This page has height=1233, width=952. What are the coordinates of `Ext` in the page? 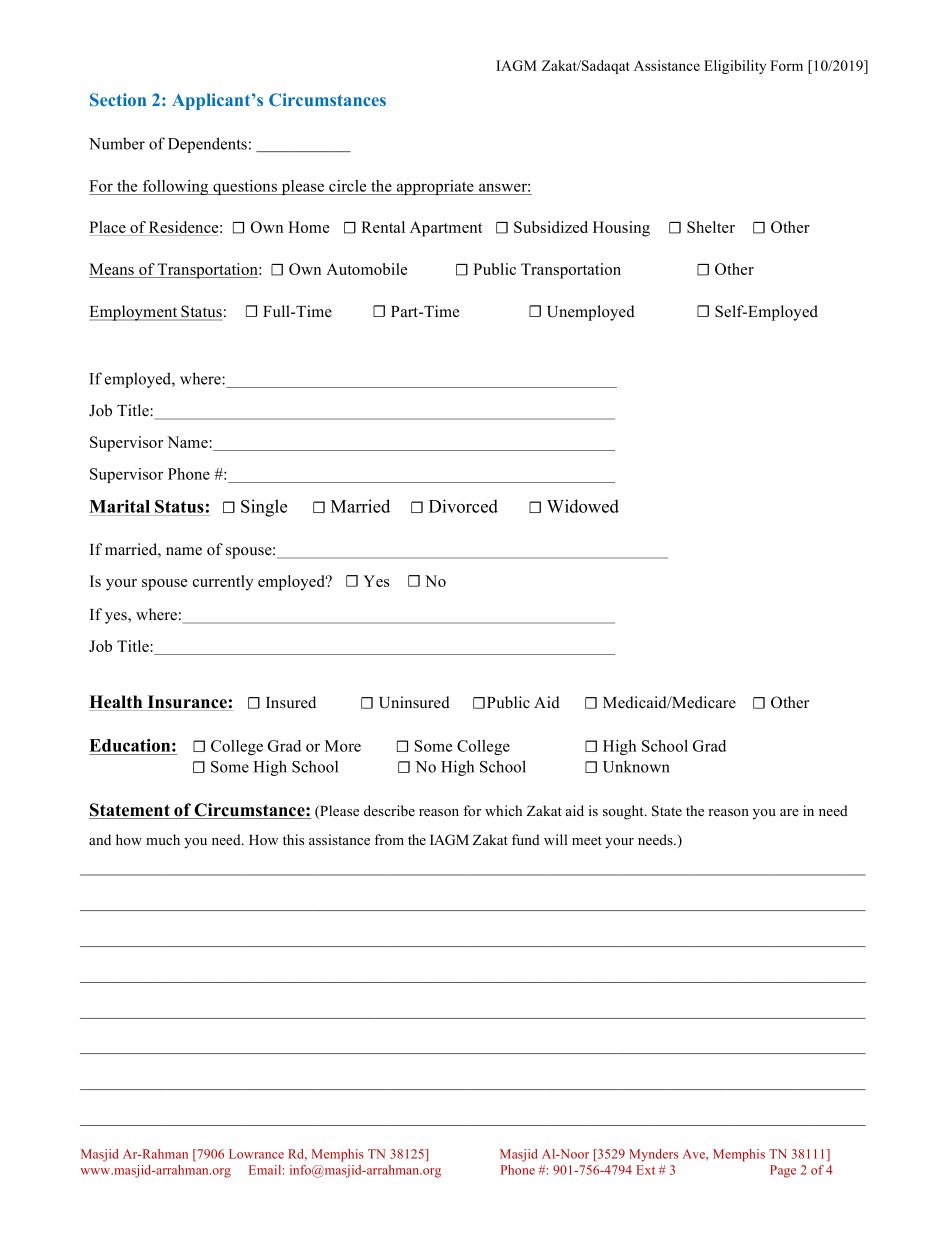 It's located at (645, 1170).
